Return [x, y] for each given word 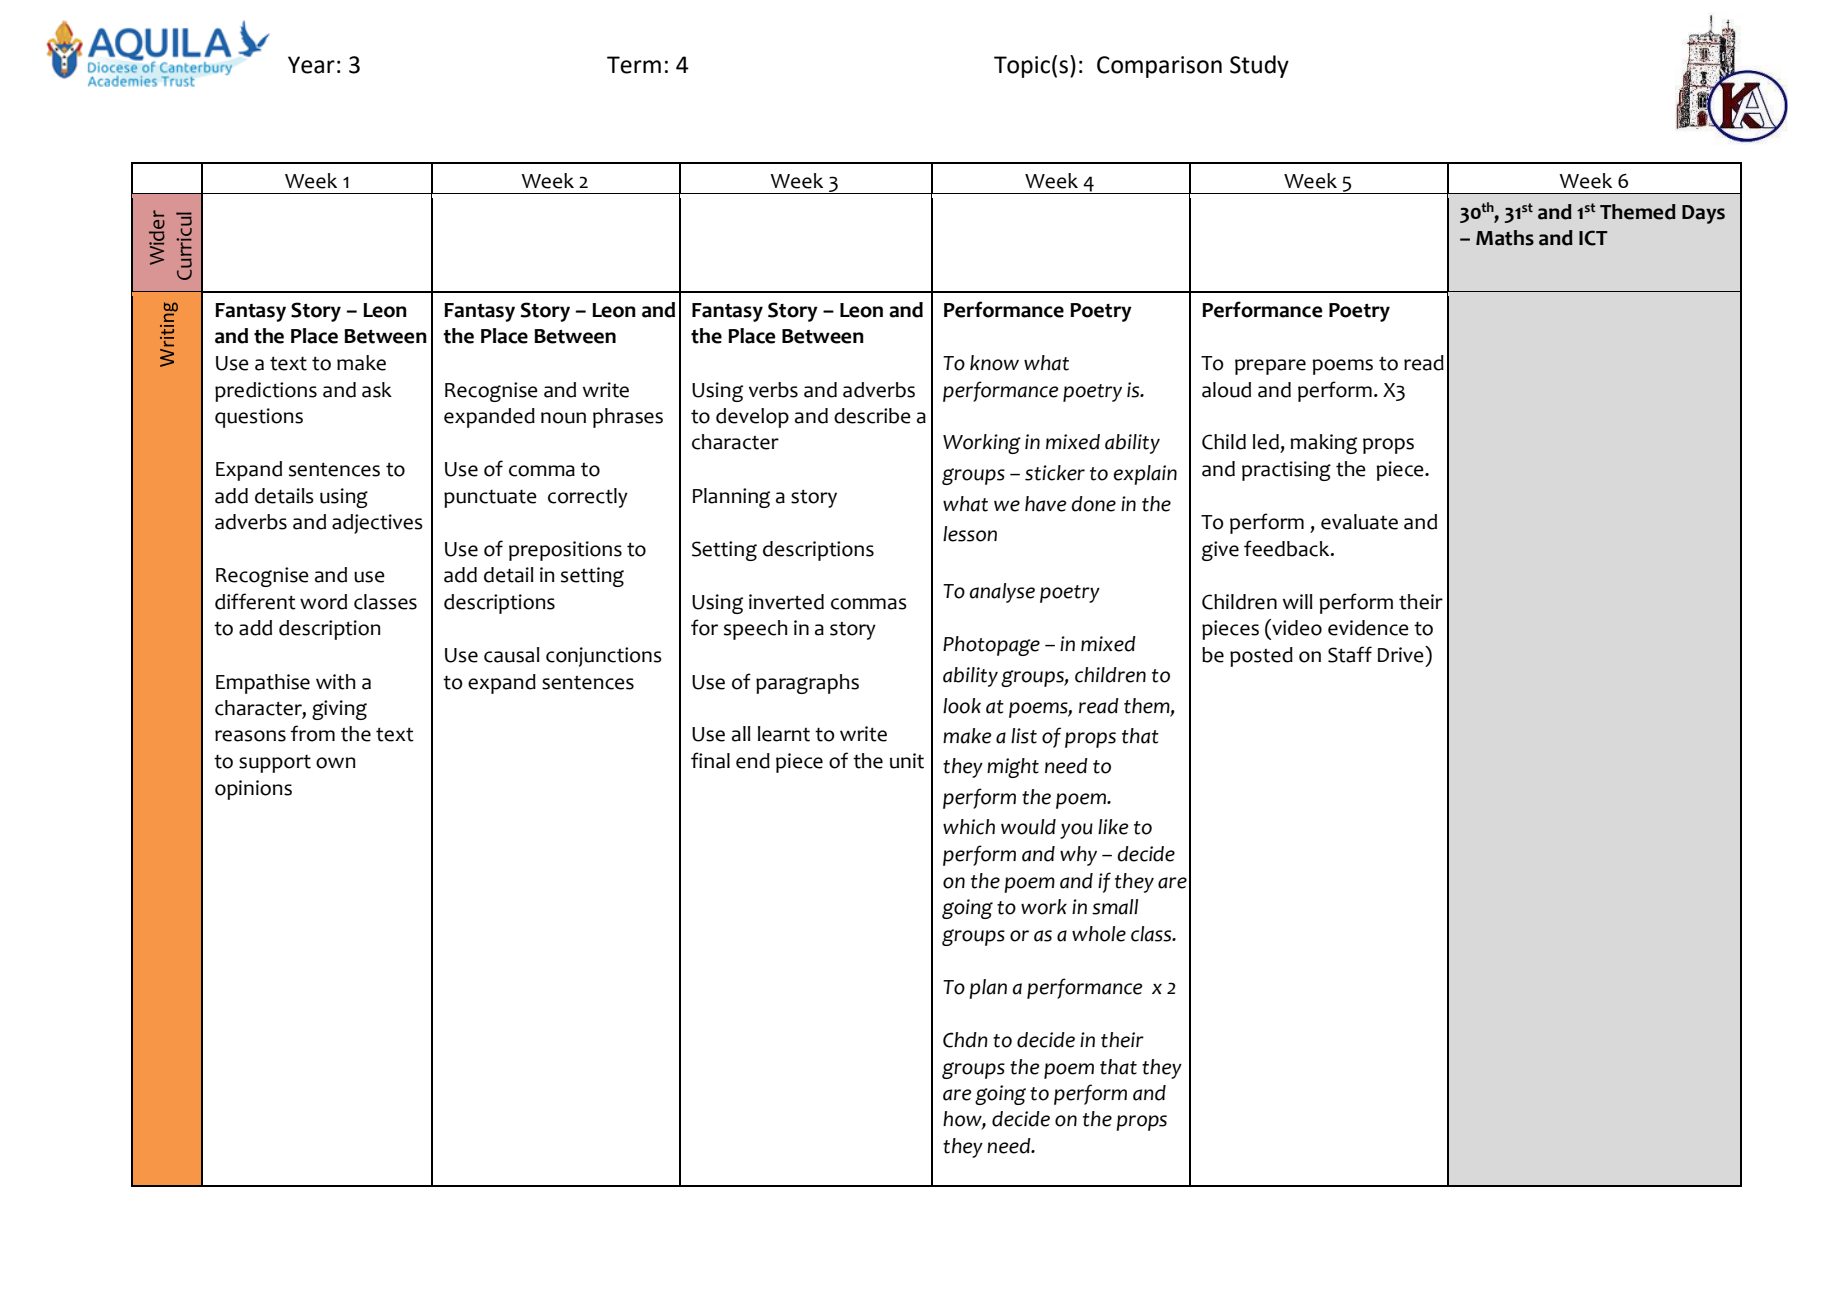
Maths [1505, 238]
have [1045, 504]
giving [339, 710]
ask [377, 390]
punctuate [490, 499]
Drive [1402, 654]
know [994, 363]
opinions [253, 790]
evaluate [1359, 522]
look [962, 706]
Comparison [1159, 67]
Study [1259, 66]
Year [311, 65]
